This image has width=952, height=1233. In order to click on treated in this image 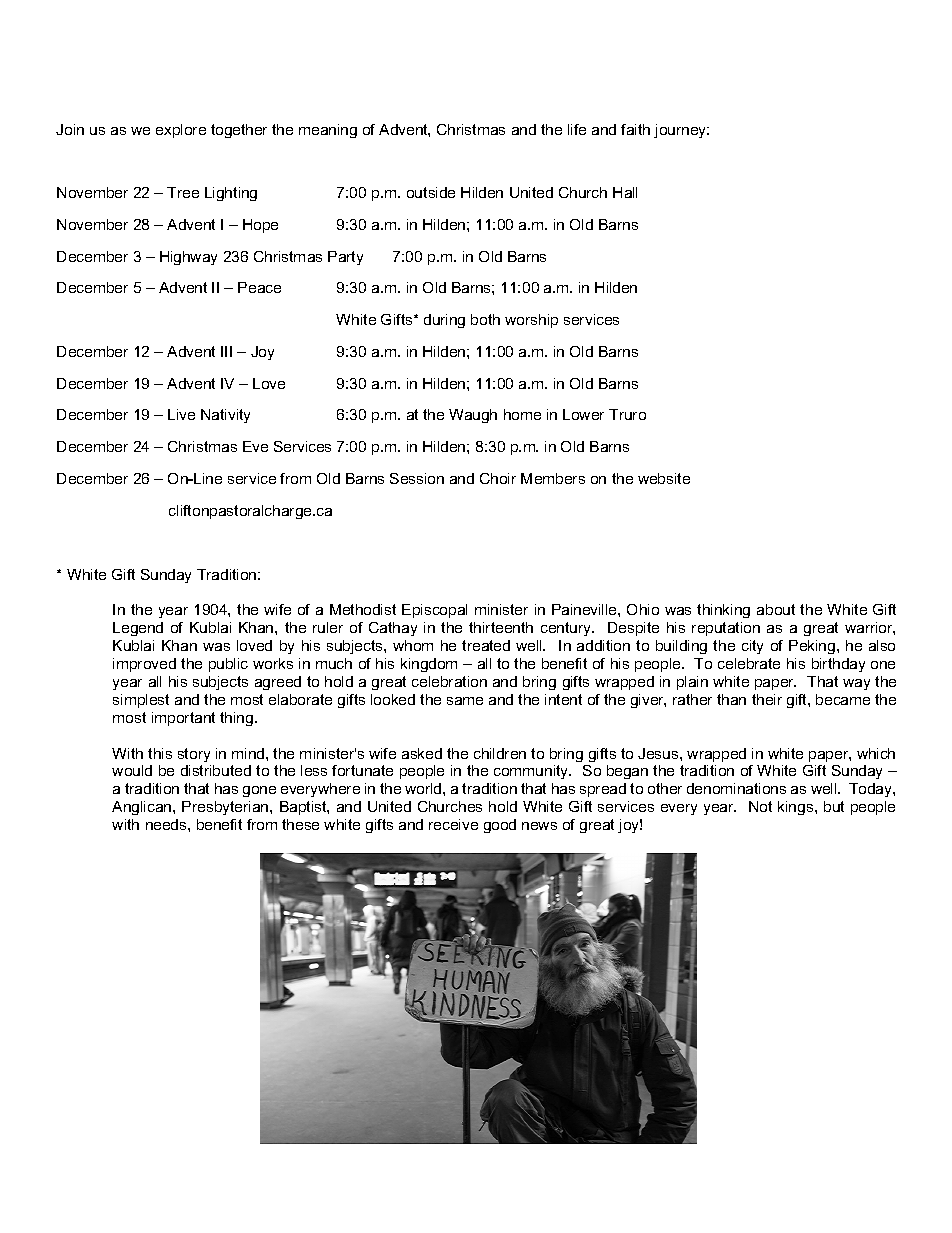, I will do `click(486, 645)`.
